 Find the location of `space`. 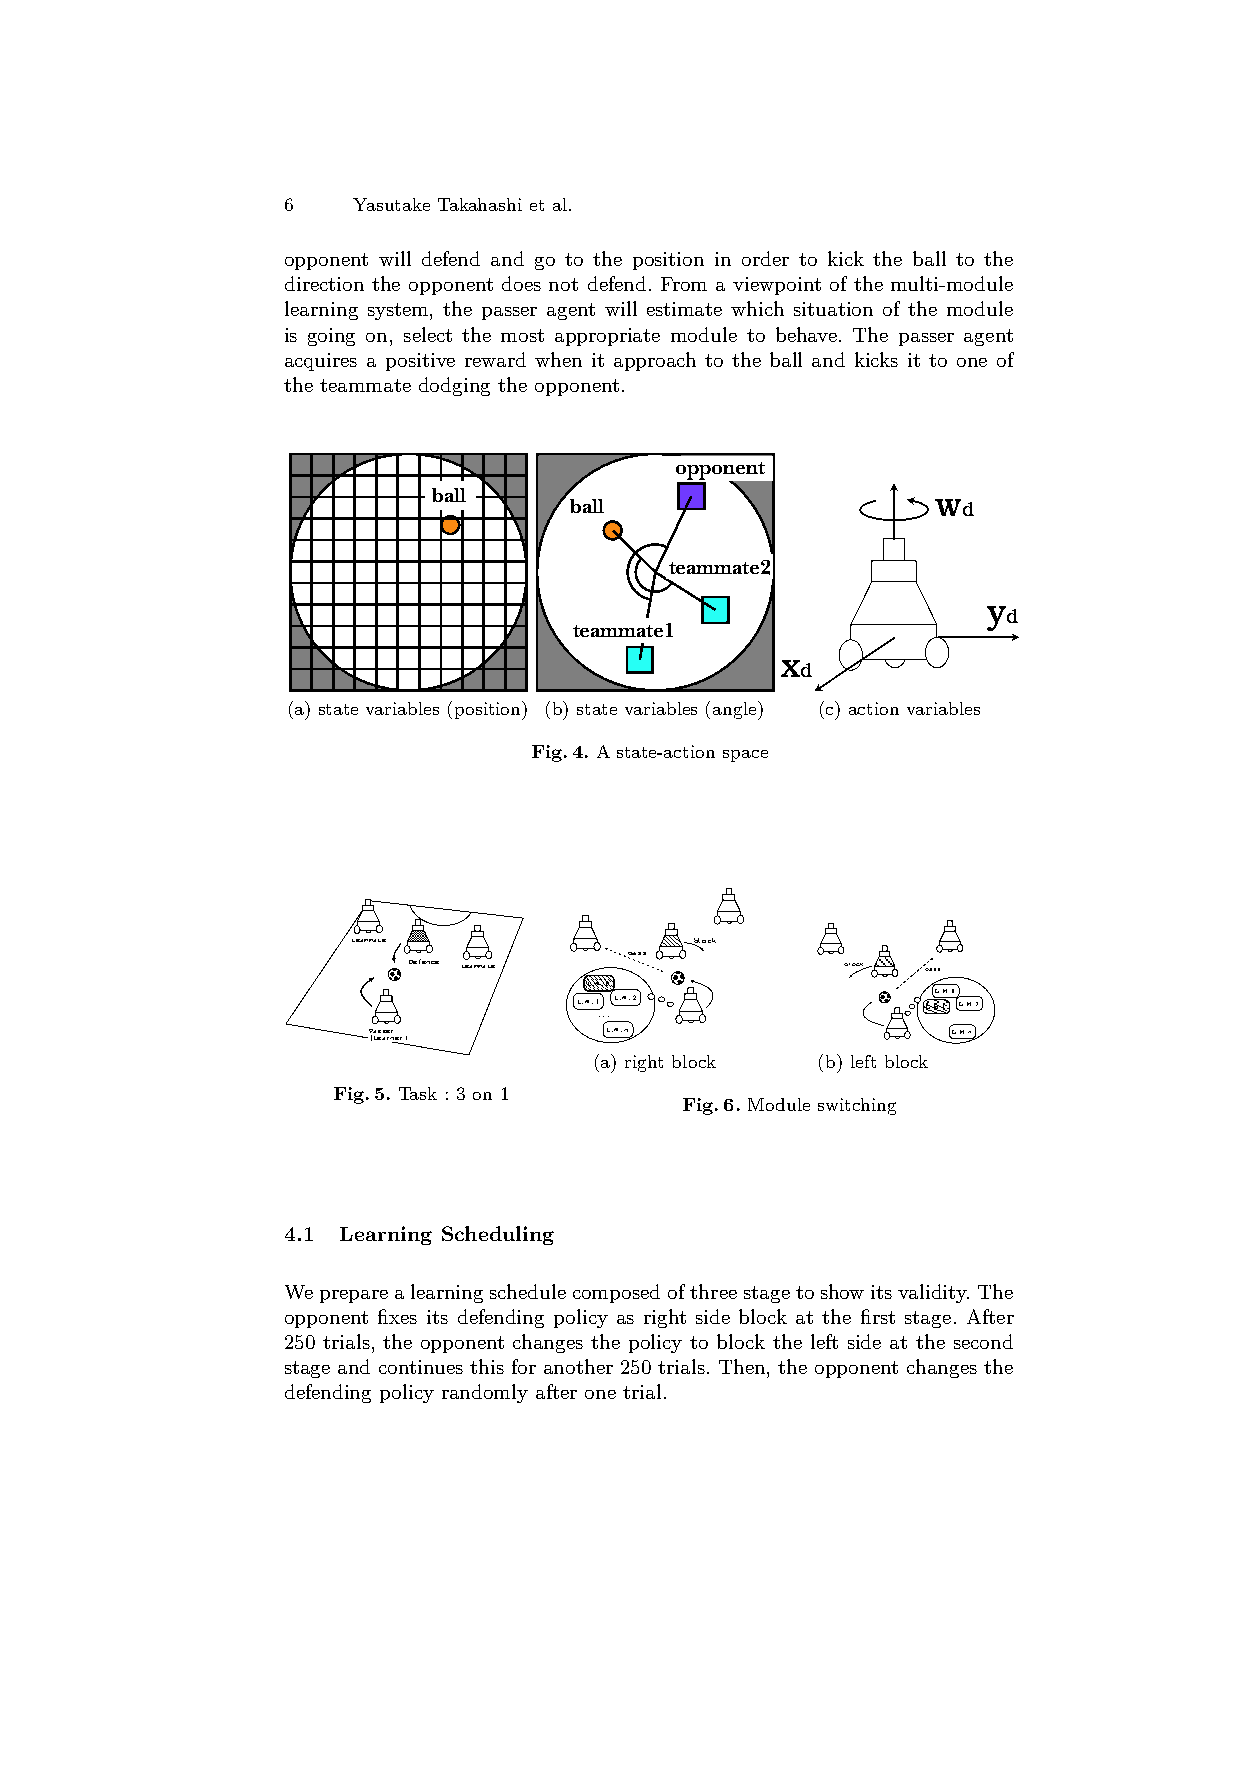

space is located at coordinates (745, 756).
